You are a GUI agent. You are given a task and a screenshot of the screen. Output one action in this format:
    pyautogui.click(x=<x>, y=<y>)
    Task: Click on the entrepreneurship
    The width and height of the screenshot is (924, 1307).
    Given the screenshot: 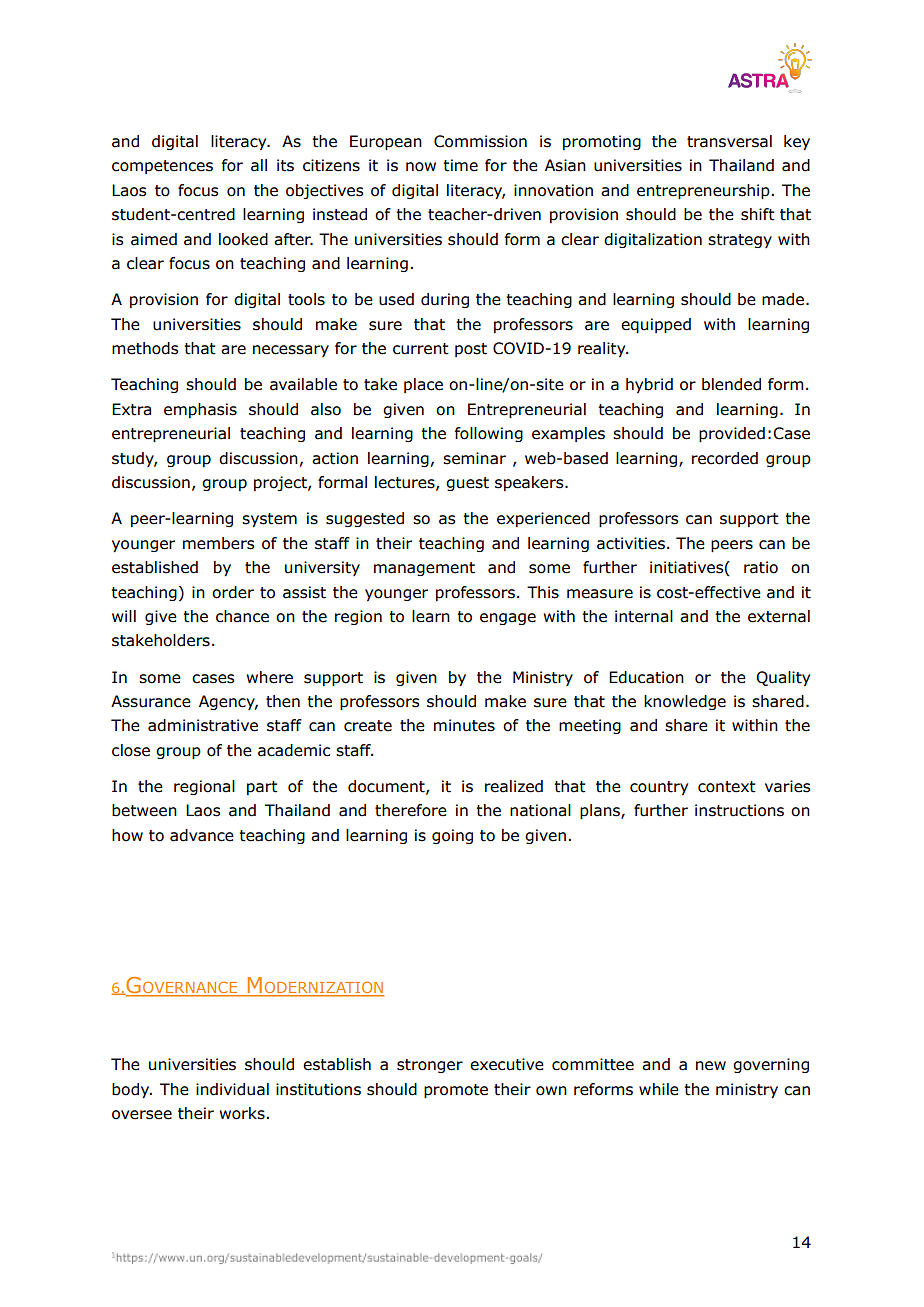 What is the action you would take?
    pyautogui.click(x=704, y=191)
